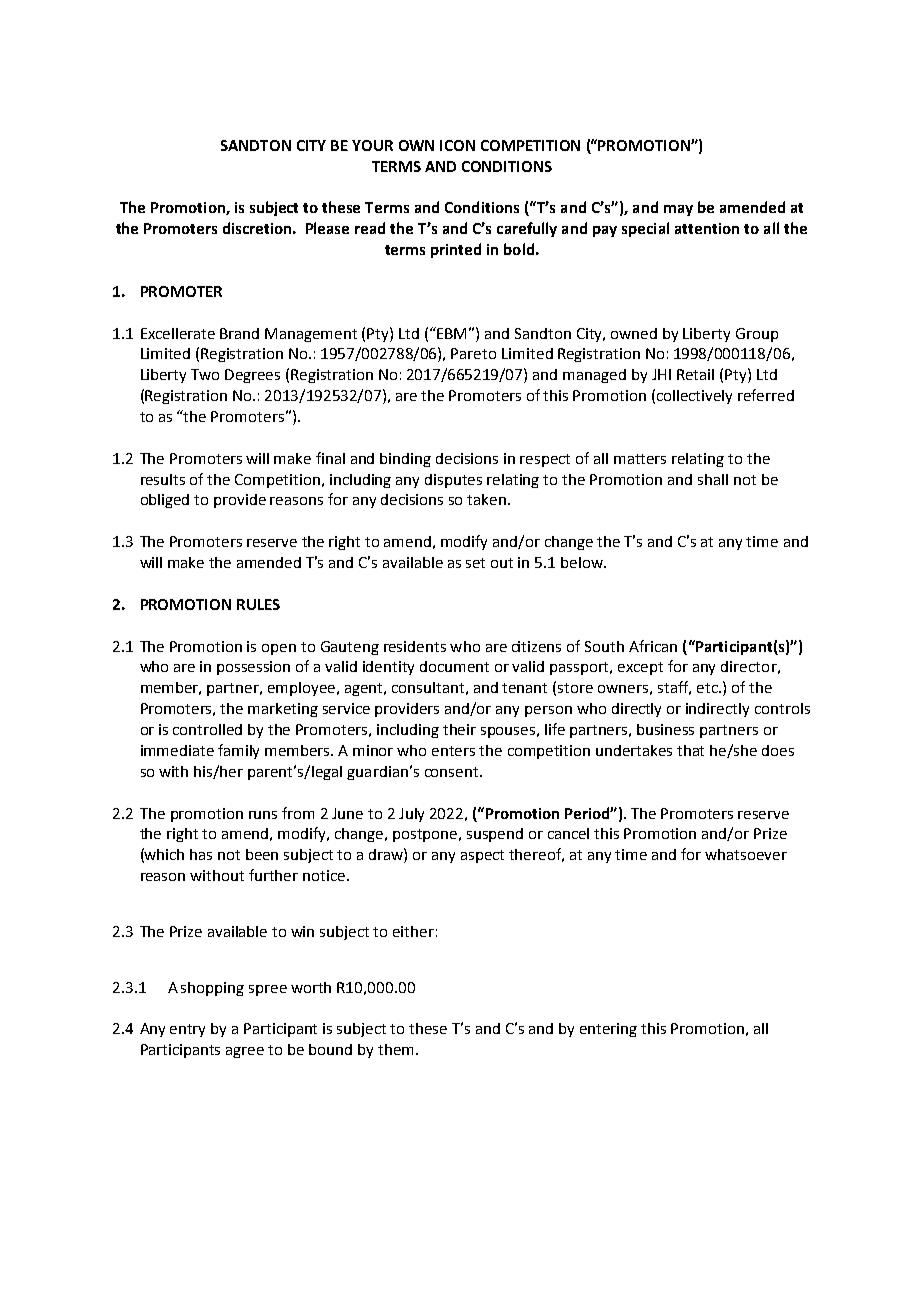 The width and height of the screenshot is (924, 1308). I want to click on ICON, so click(457, 145).
